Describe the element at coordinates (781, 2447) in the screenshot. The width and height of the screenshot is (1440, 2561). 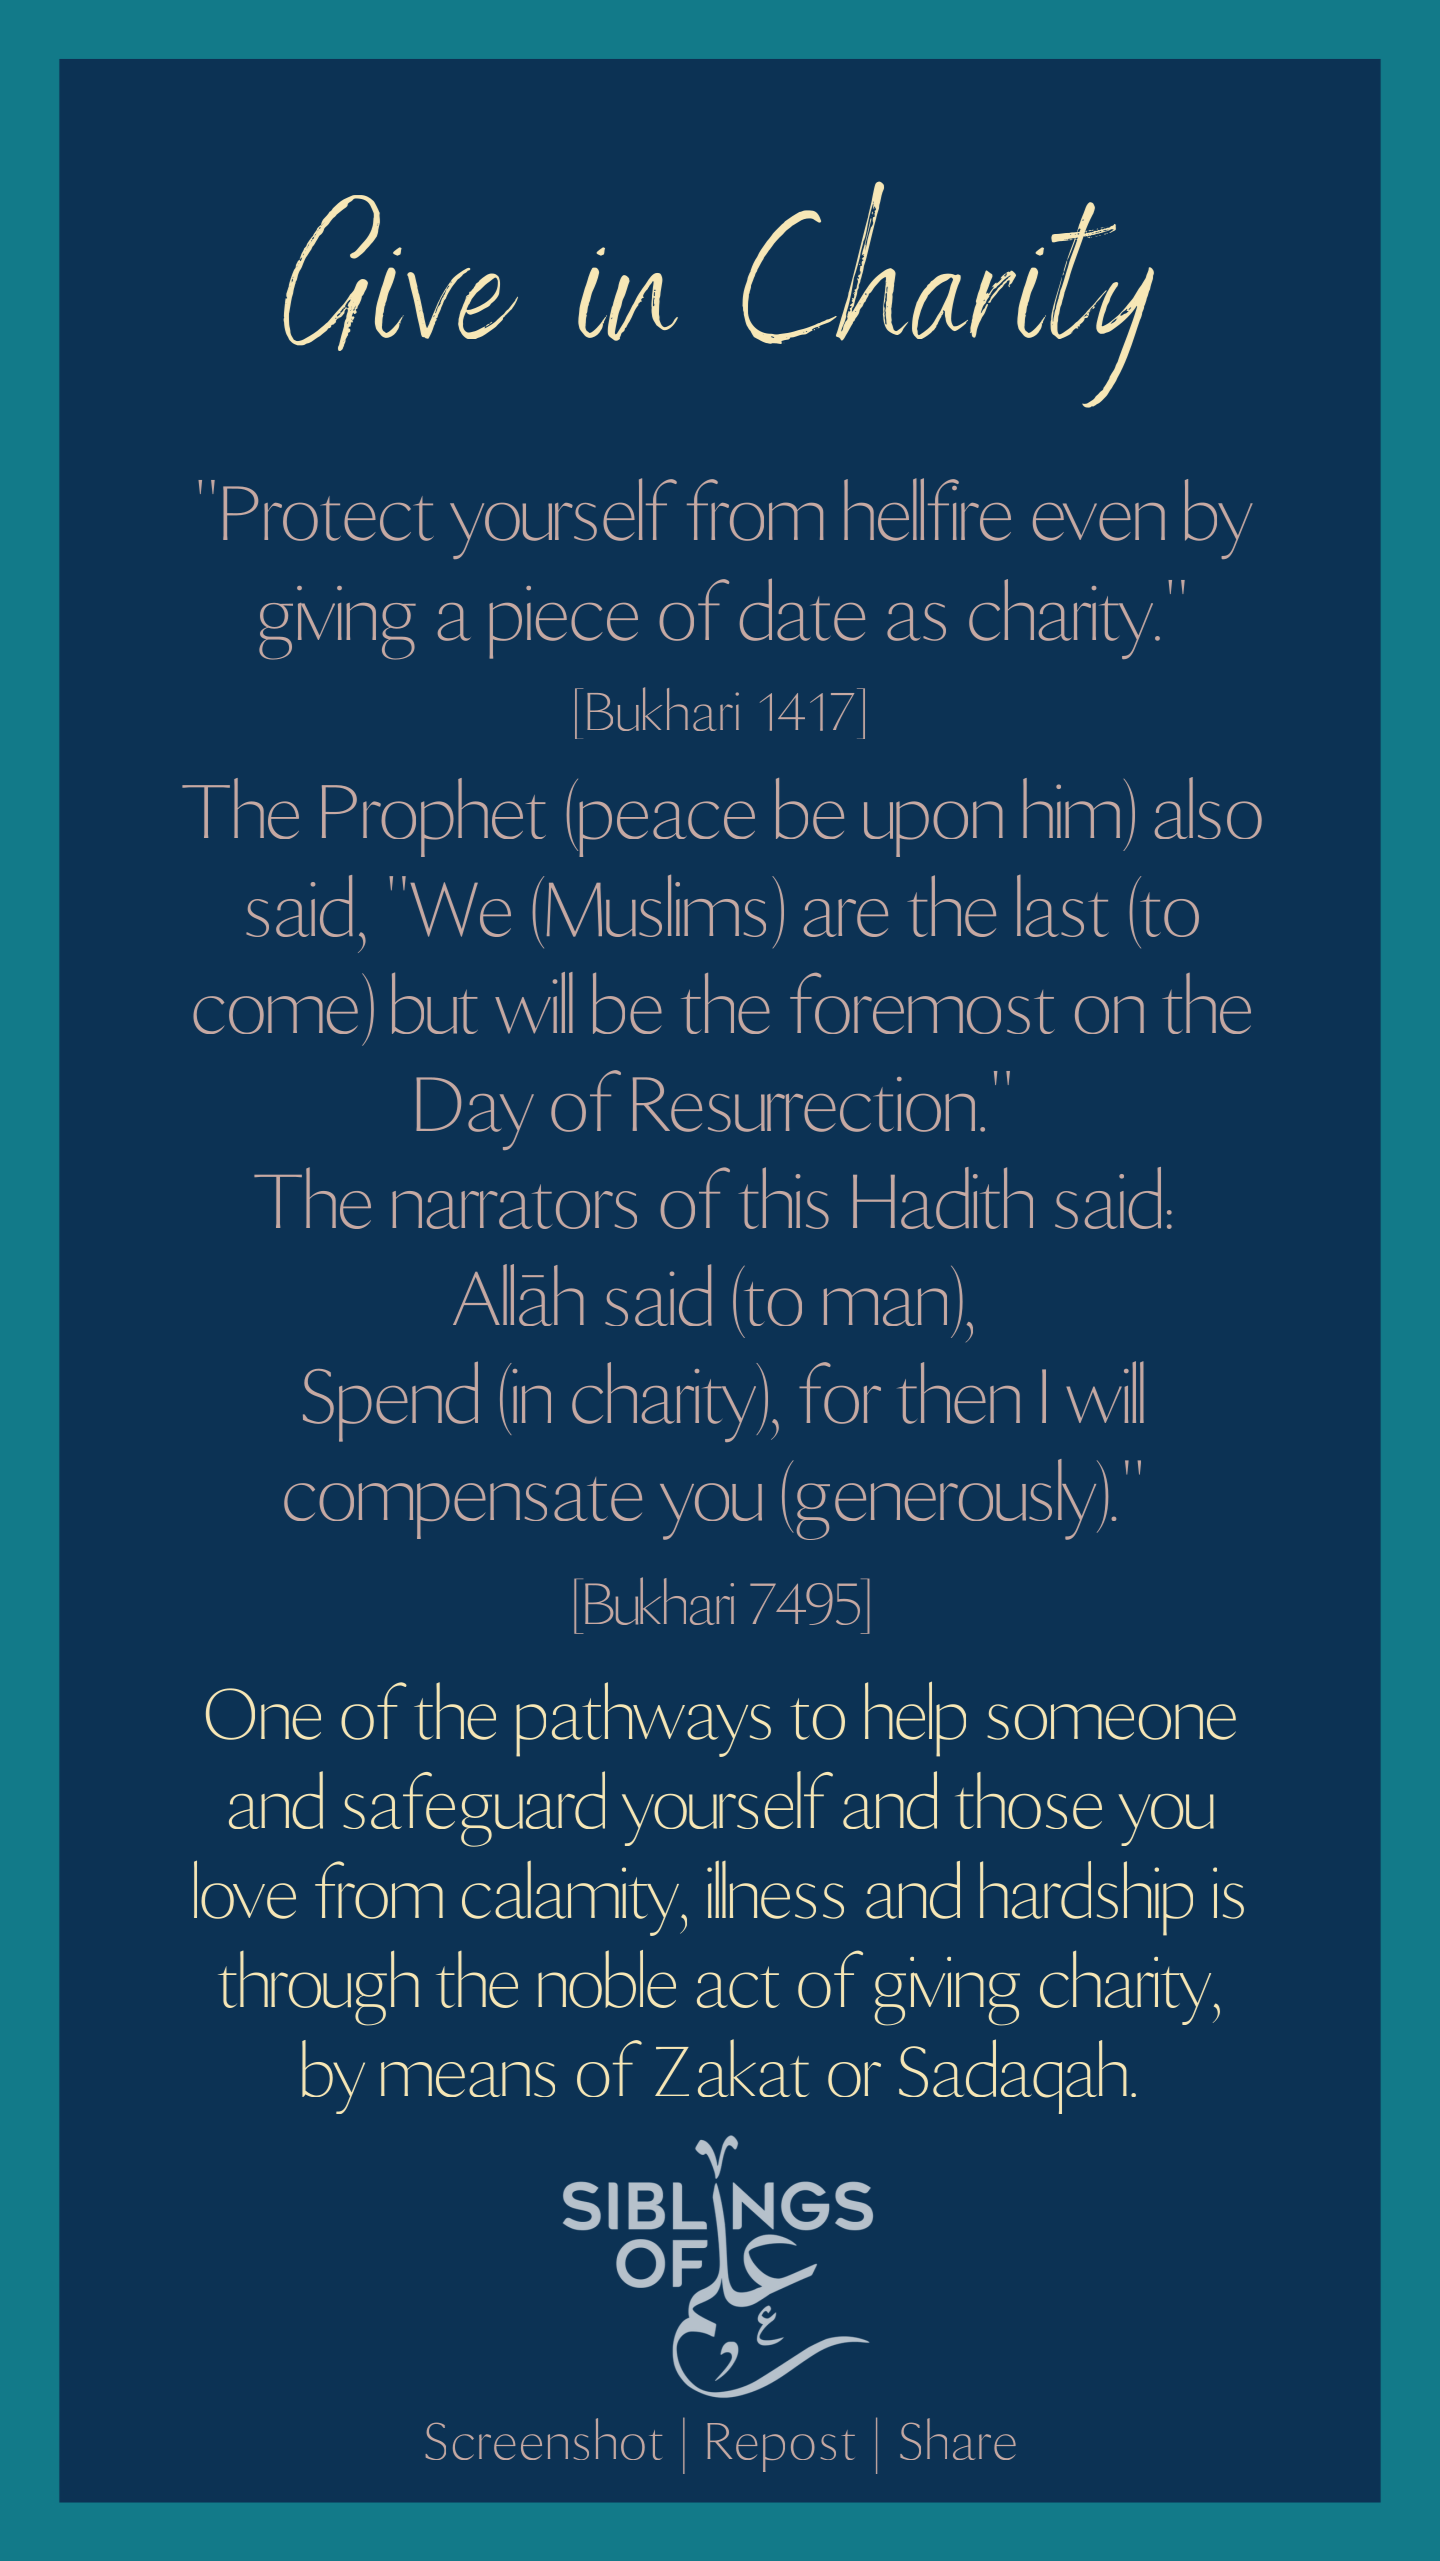
I see `Repost` at that location.
